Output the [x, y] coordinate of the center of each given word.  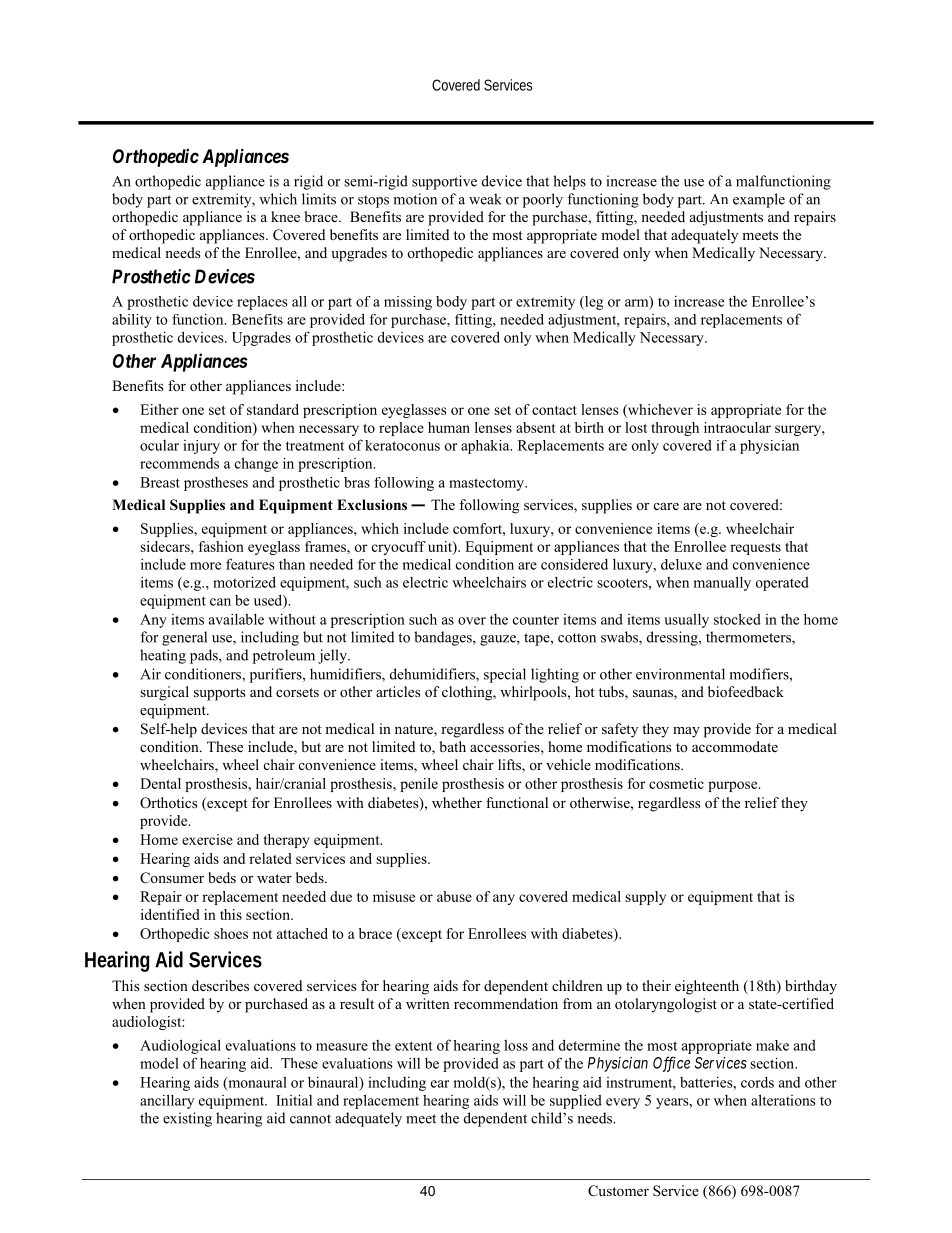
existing [187, 1119]
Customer [618, 1191]
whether [457, 802]
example [759, 200]
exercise [207, 839]
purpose [734, 786]
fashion [221, 546]
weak [485, 199]
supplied [576, 1101]
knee [285, 216]
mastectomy [487, 484]
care [666, 506]
